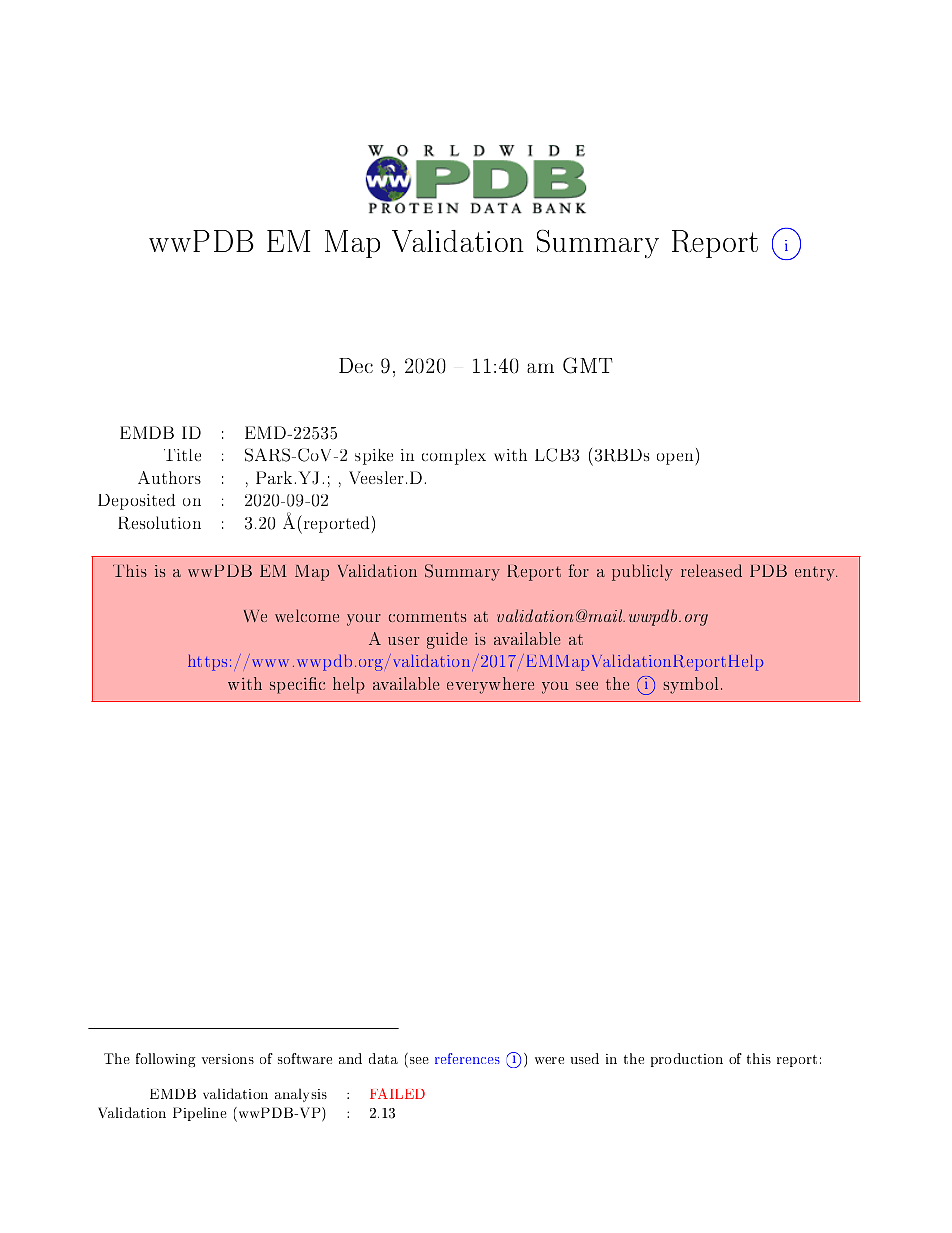 The height and width of the screenshot is (1233, 952). What do you see at coordinates (687, 1060) in the screenshot?
I see `production` at bounding box center [687, 1060].
